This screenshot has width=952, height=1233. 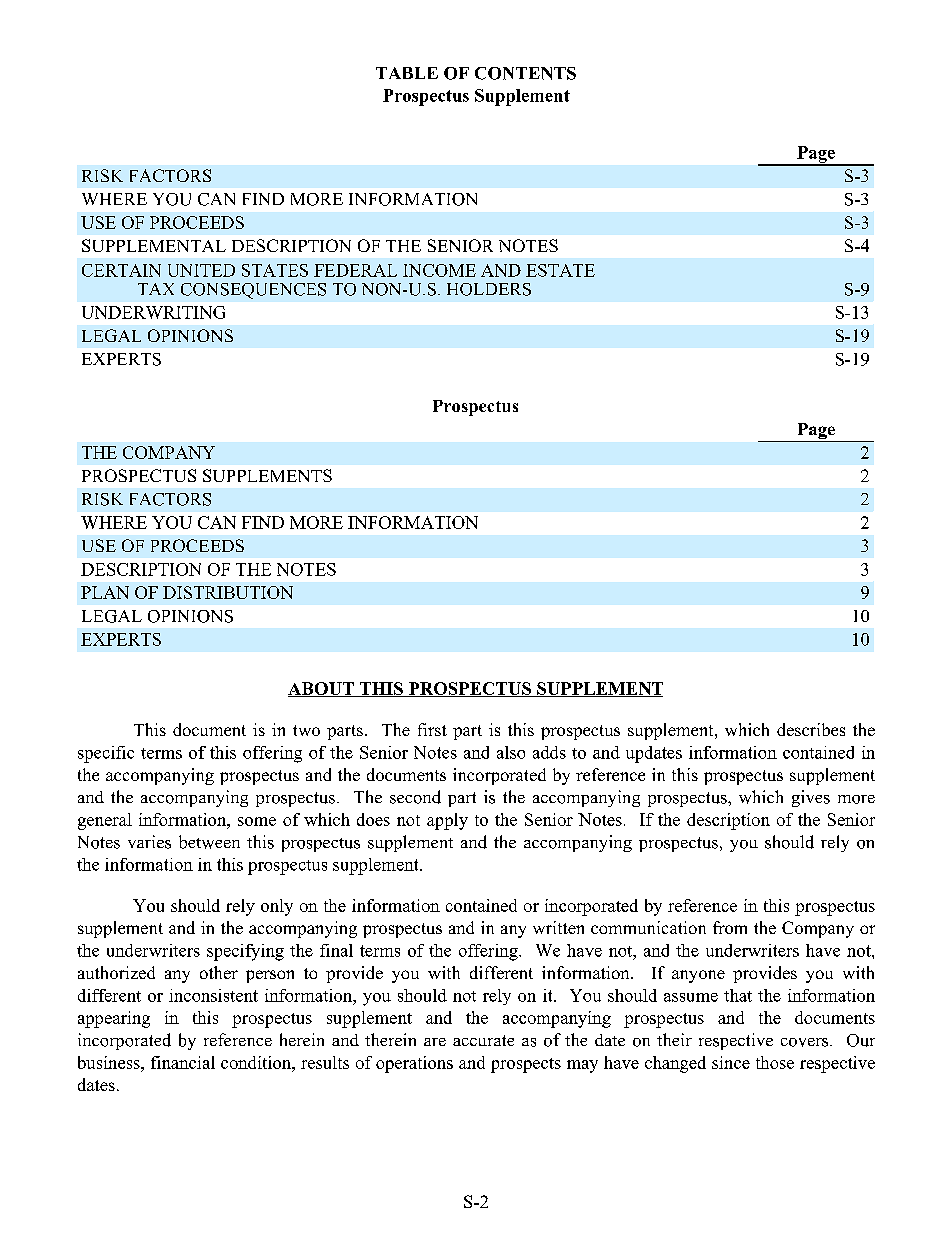 What do you see at coordinates (560, 270) in the screenshot?
I see `ESTATE` at bounding box center [560, 270].
